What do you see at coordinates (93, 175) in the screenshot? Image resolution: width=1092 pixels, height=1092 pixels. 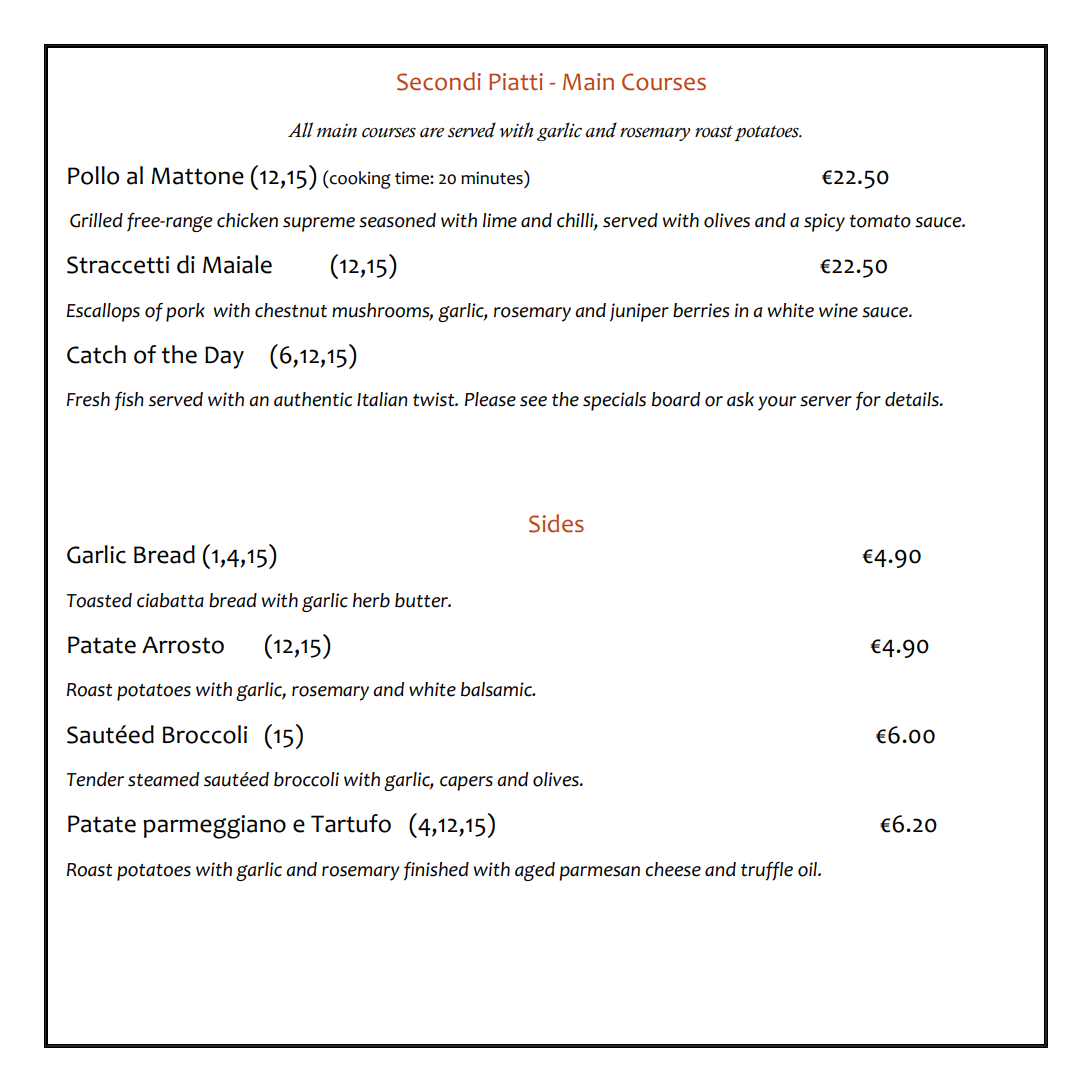 I see `Pollo` at bounding box center [93, 175].
